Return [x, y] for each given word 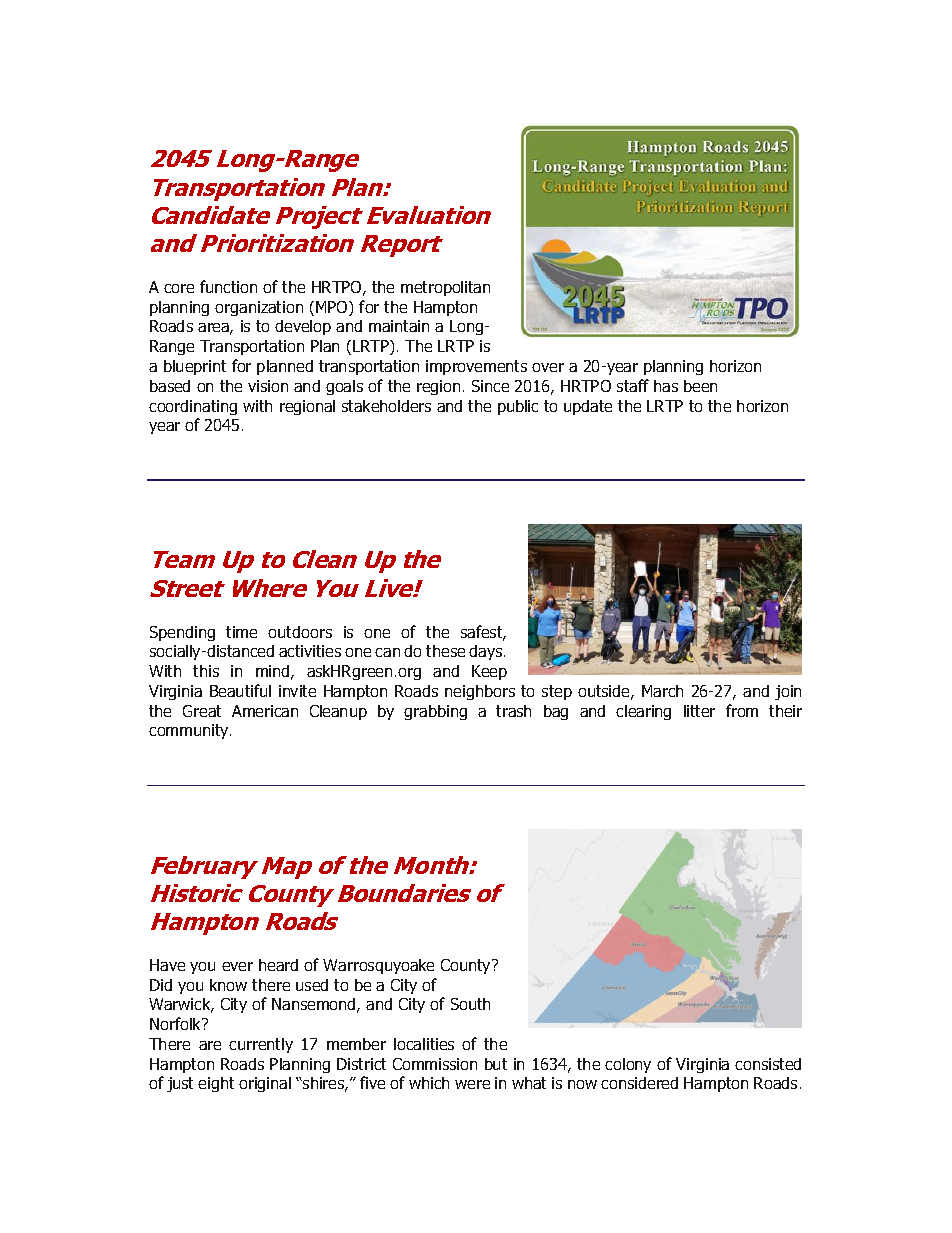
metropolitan [445, 288]
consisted [768, 1064]
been [700, 386]
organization [259, 308]
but [496, 1064]
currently [261, 1045]
